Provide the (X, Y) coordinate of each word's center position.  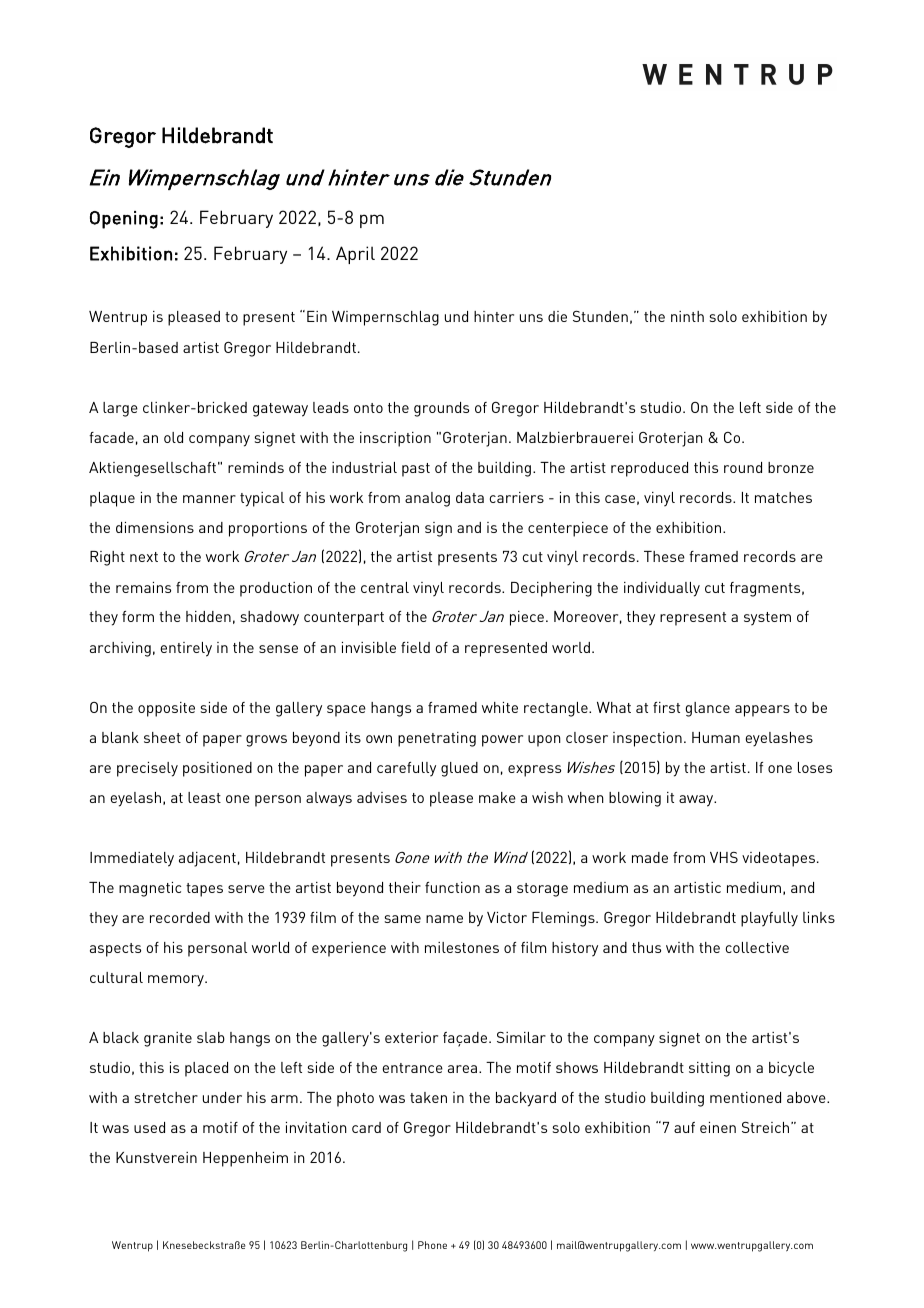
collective (757, 947)
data (470, 497)
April (355, 255)
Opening (124, 220)
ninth (687, 316)
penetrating (437, 739)
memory (177, 981)
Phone (432, 1245)
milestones (462, 947)
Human (716, 737)
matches (783, 497)
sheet (162, 737)
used (149, 1127)
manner (209, 499)
